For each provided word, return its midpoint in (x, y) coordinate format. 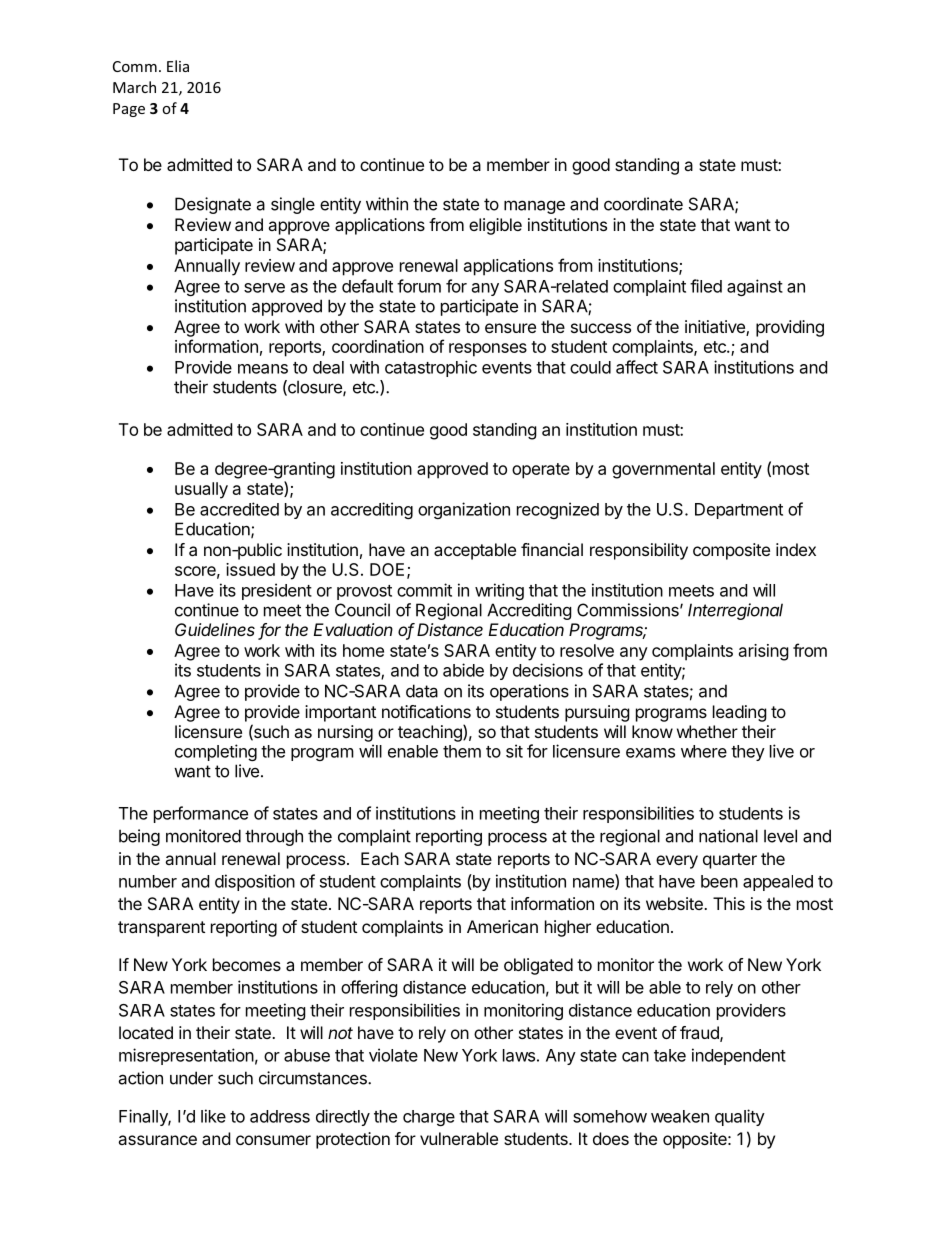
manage (534, 207)
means (263, 369)
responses (488, 350)
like (213, 1116)
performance (201, 814)
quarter (730, 861)
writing (499, 591)
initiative (716, 328)
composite (731, 551)
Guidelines (215, 629)
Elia (178, 66)
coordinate (643, 204)
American (502, 926)
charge (429, 1118)
